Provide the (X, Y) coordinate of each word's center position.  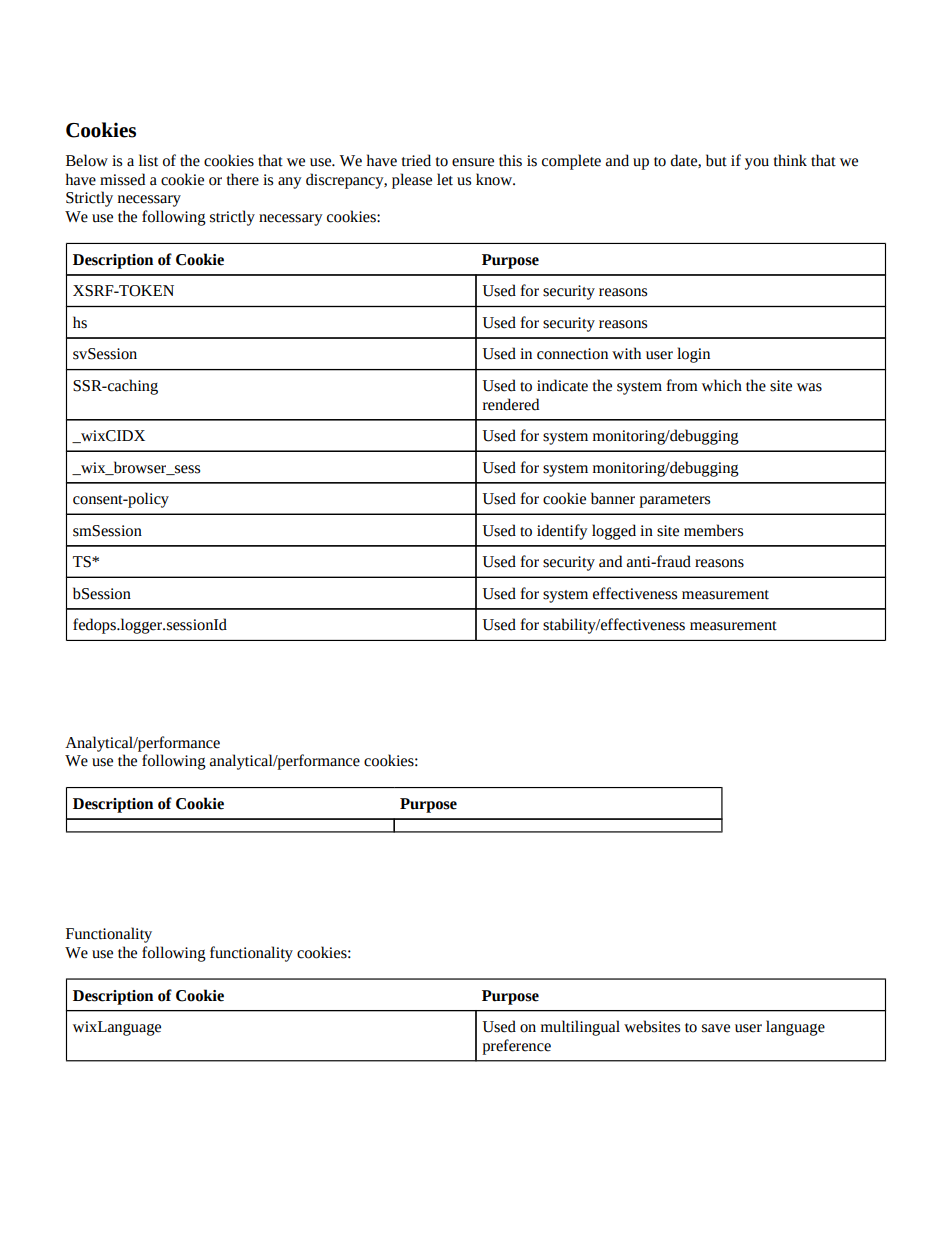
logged (614, 532)
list (148, 160)
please (412, 181)
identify (562, 532)
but (716, 160)
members (713, 530)
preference (516, 1047)
